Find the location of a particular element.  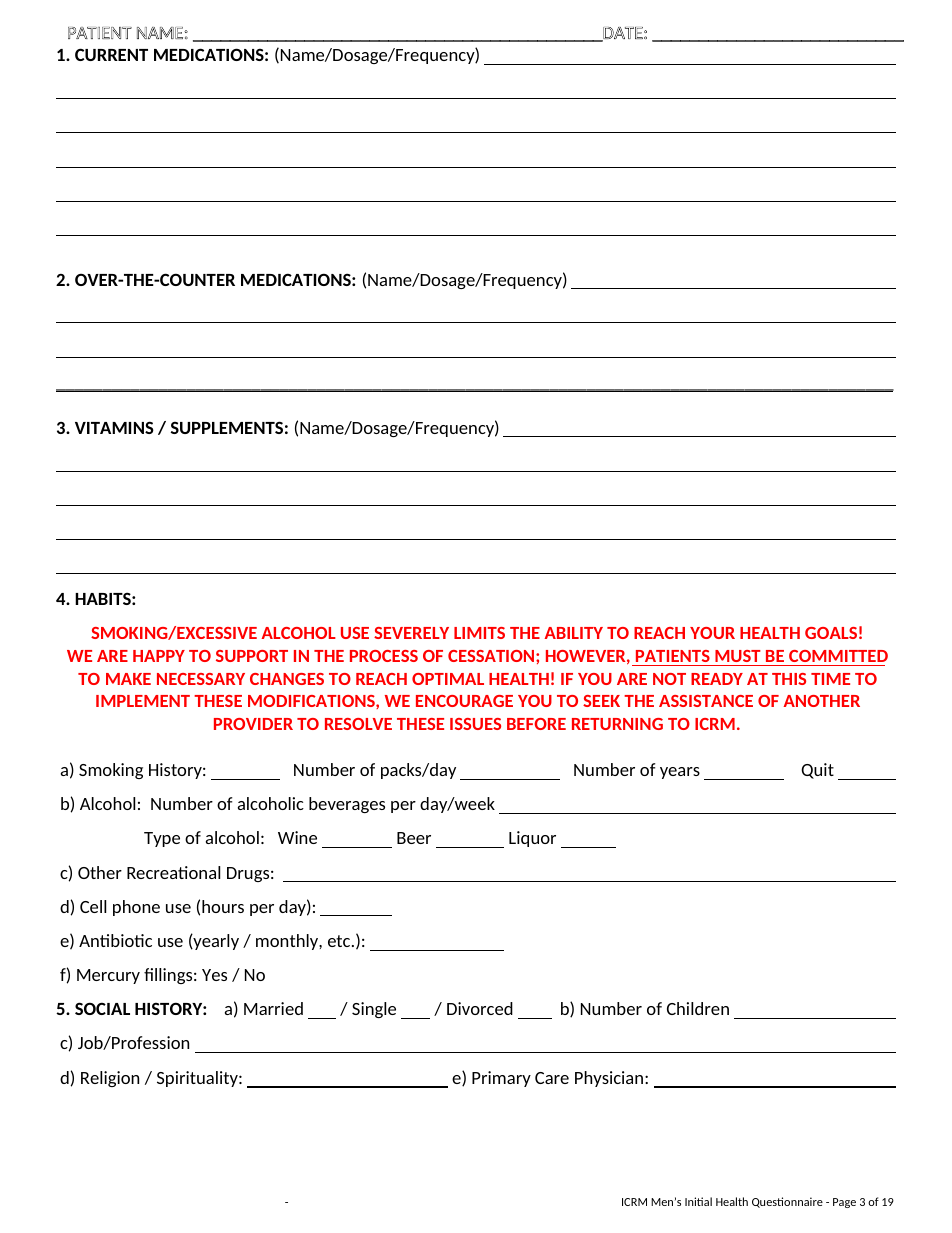

HAPPY is located at coordinates (159, 656).
